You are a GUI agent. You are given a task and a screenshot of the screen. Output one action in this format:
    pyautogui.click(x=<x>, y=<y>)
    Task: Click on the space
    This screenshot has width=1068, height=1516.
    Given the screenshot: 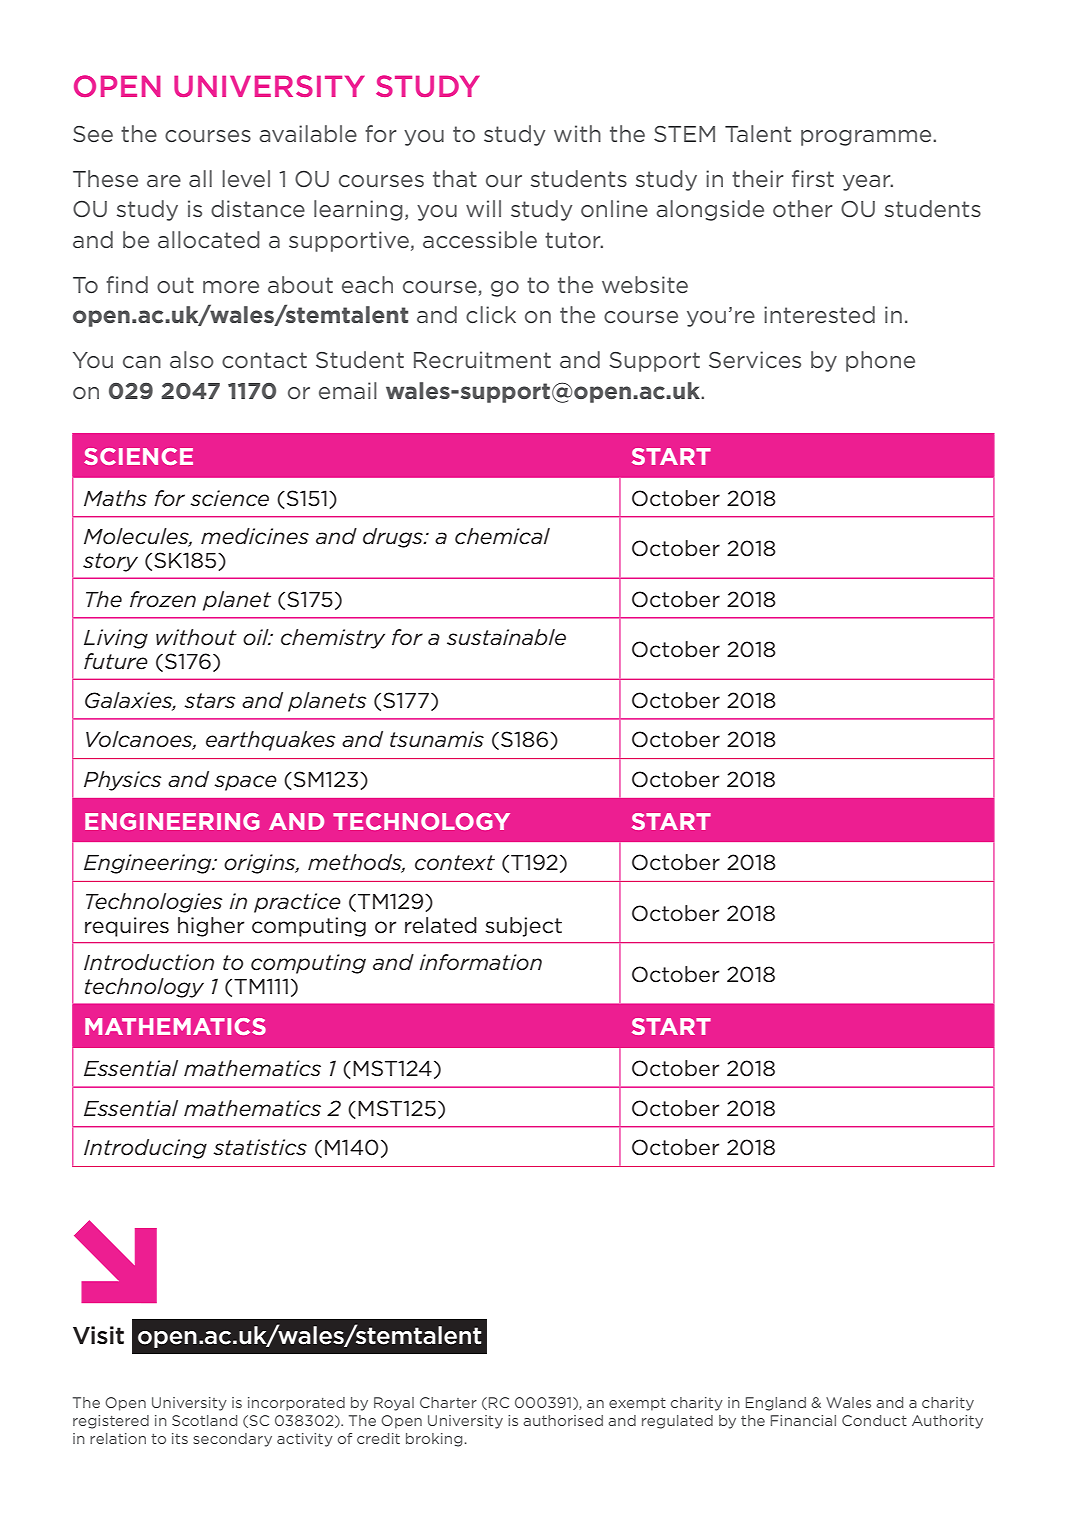 What is the action you would take?
    pyautogui.click(x=245, y=783)
